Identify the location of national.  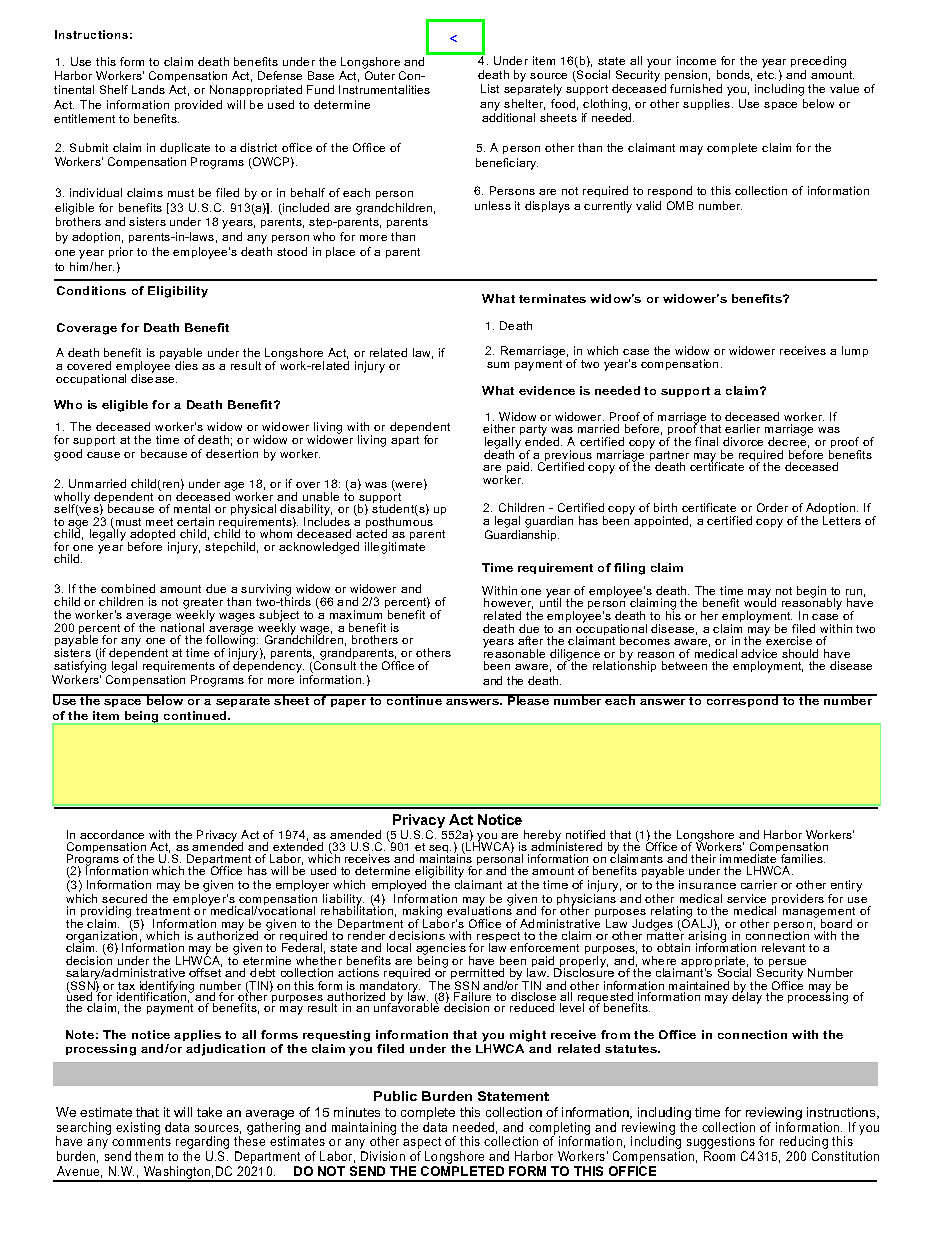
(182, 626).
